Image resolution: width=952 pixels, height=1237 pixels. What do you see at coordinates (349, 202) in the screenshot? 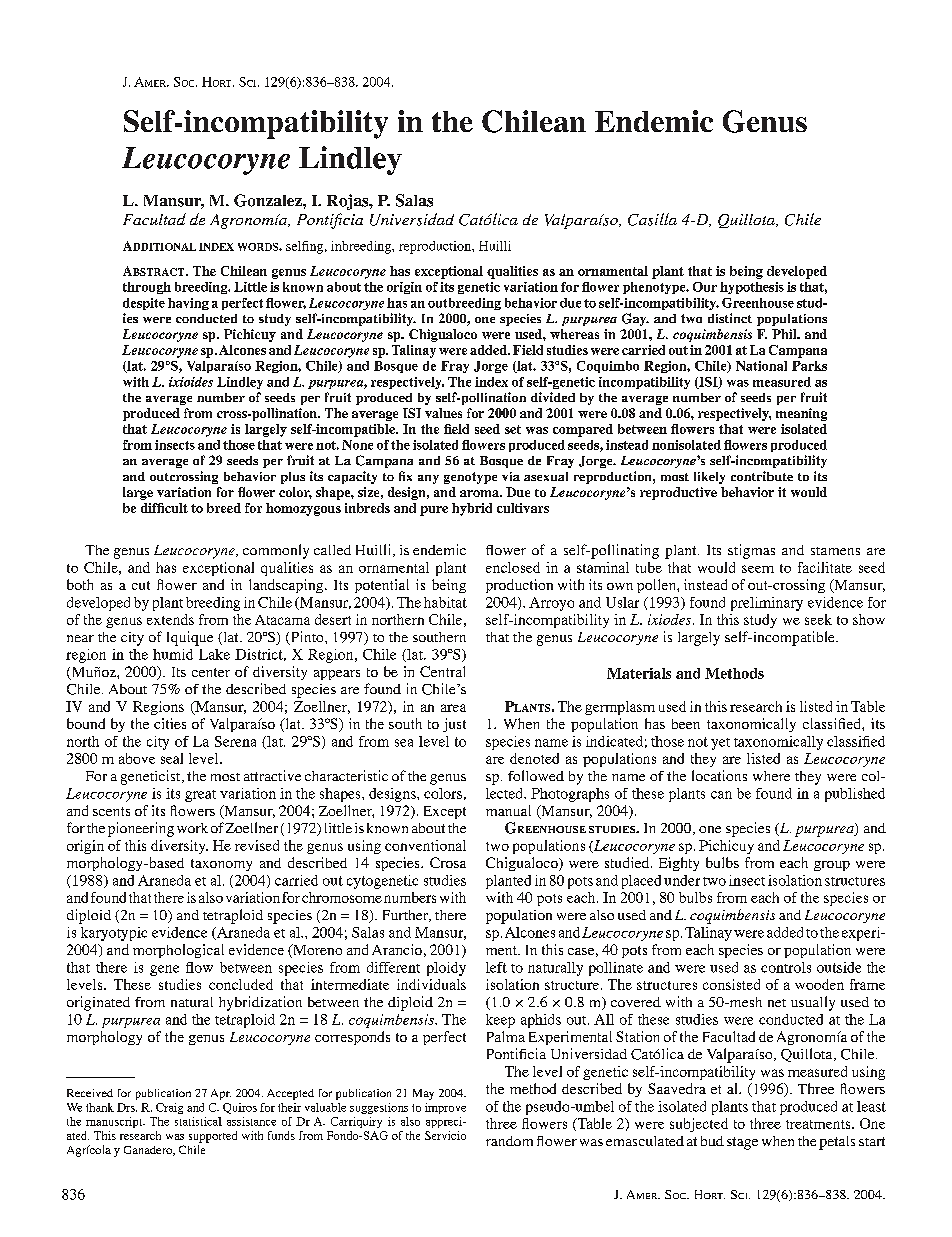
I see `Rojas` at bounding box center [349, 202].
